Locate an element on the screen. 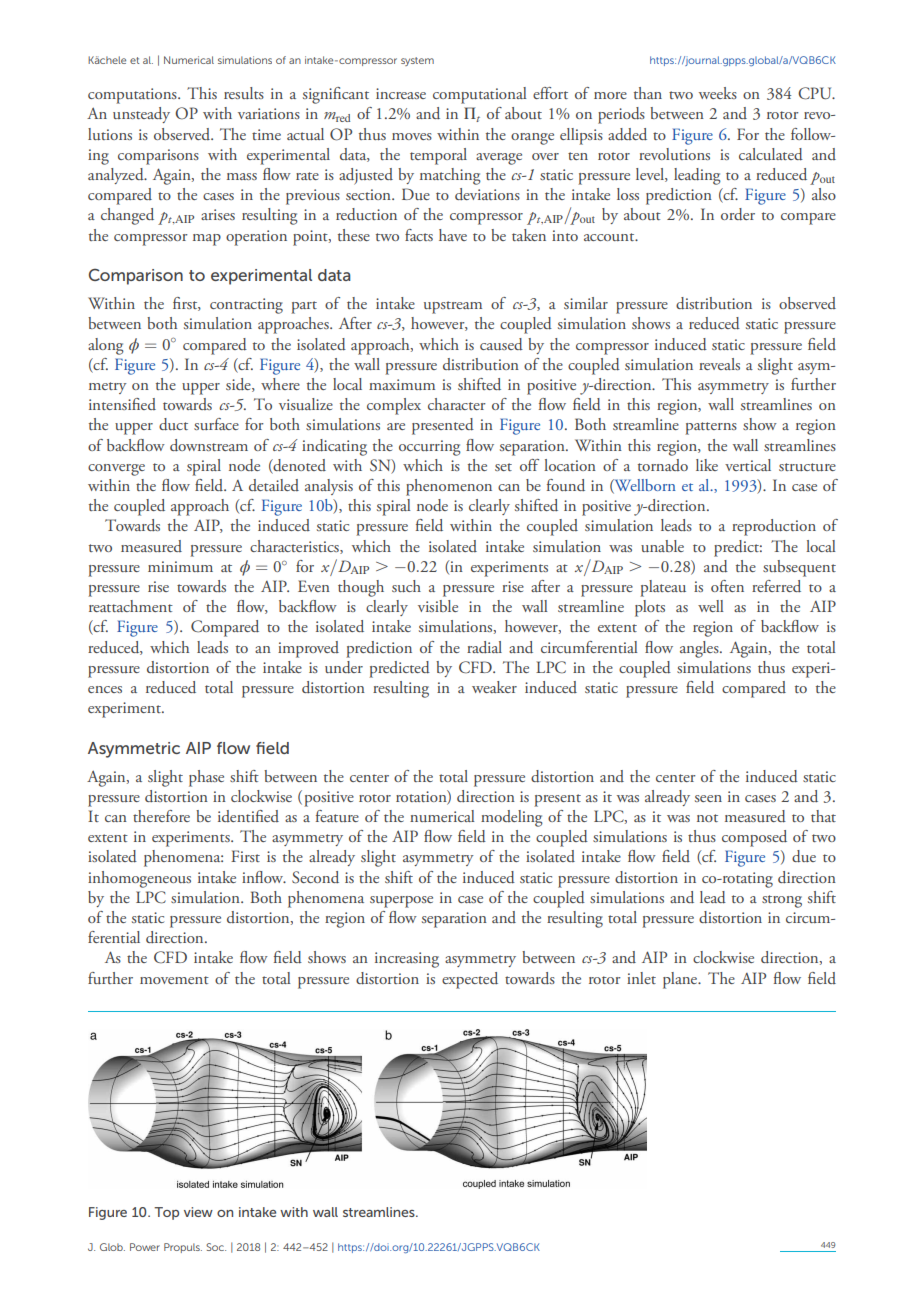 The width and height of the screenshot is (924, 1308). plane is located at coordinates (681, 980).
